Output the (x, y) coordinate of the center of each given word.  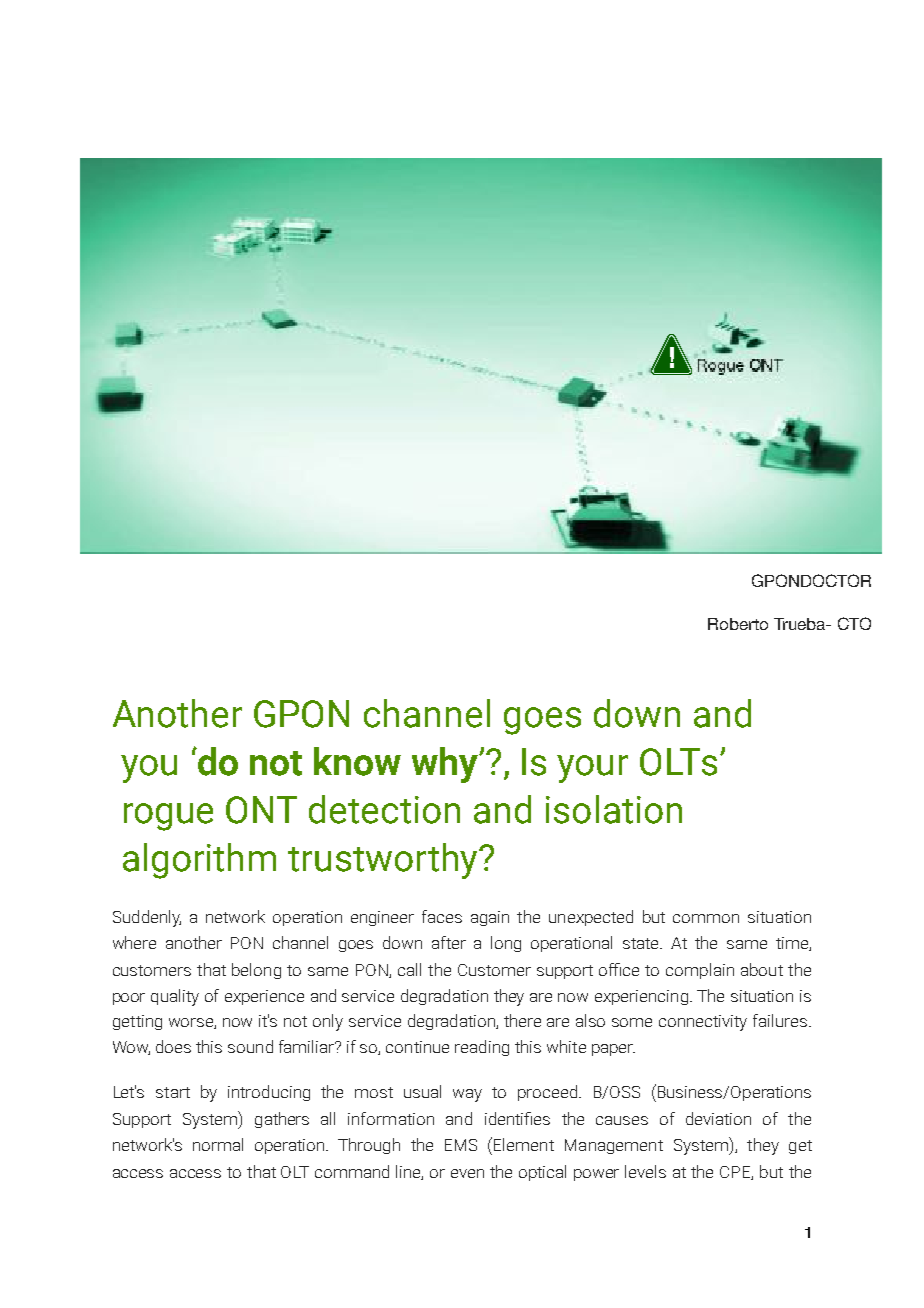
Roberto (738, 624)
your (592, 769)
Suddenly (147, 918)
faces (442, 916)
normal (218, 1144)
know (357, 761)
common (706, 918)
